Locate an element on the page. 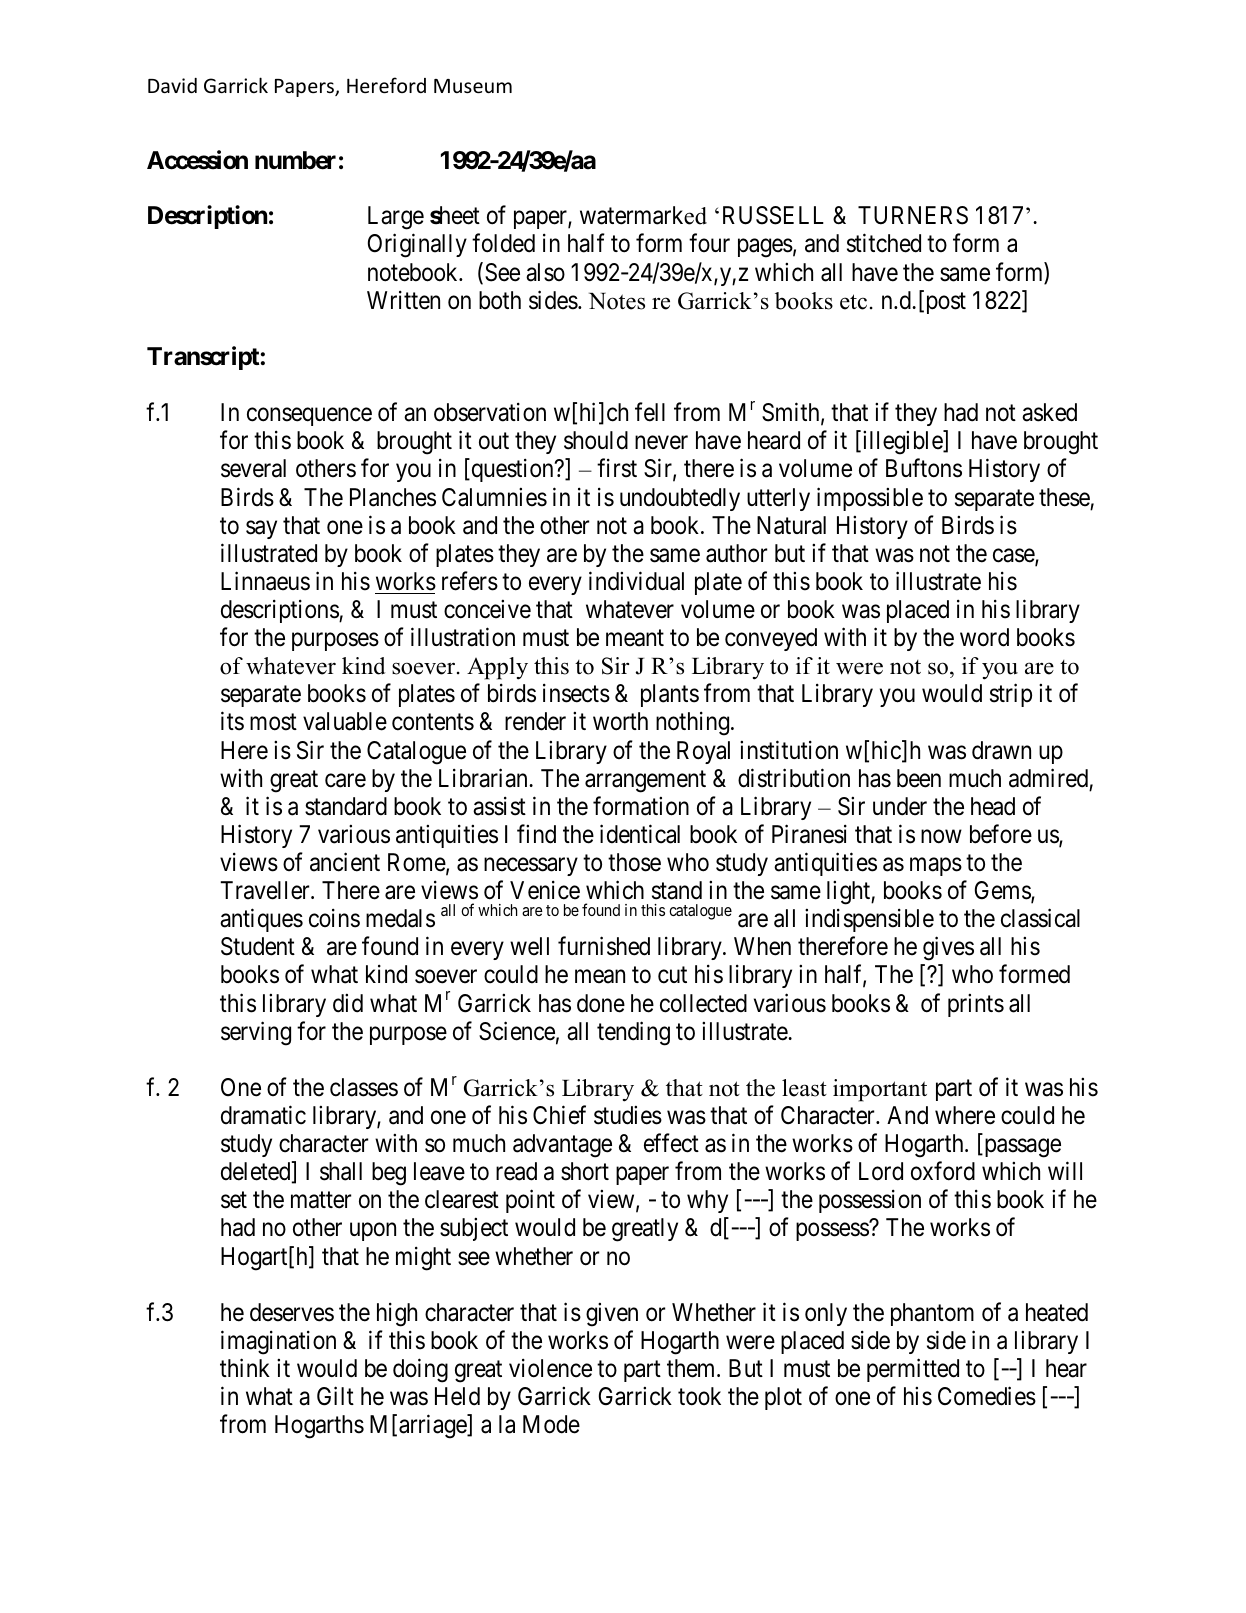 Image resolution: width=1246 pixels, height=1613 pixels. drawn is located at coordinates (1001, 750).
